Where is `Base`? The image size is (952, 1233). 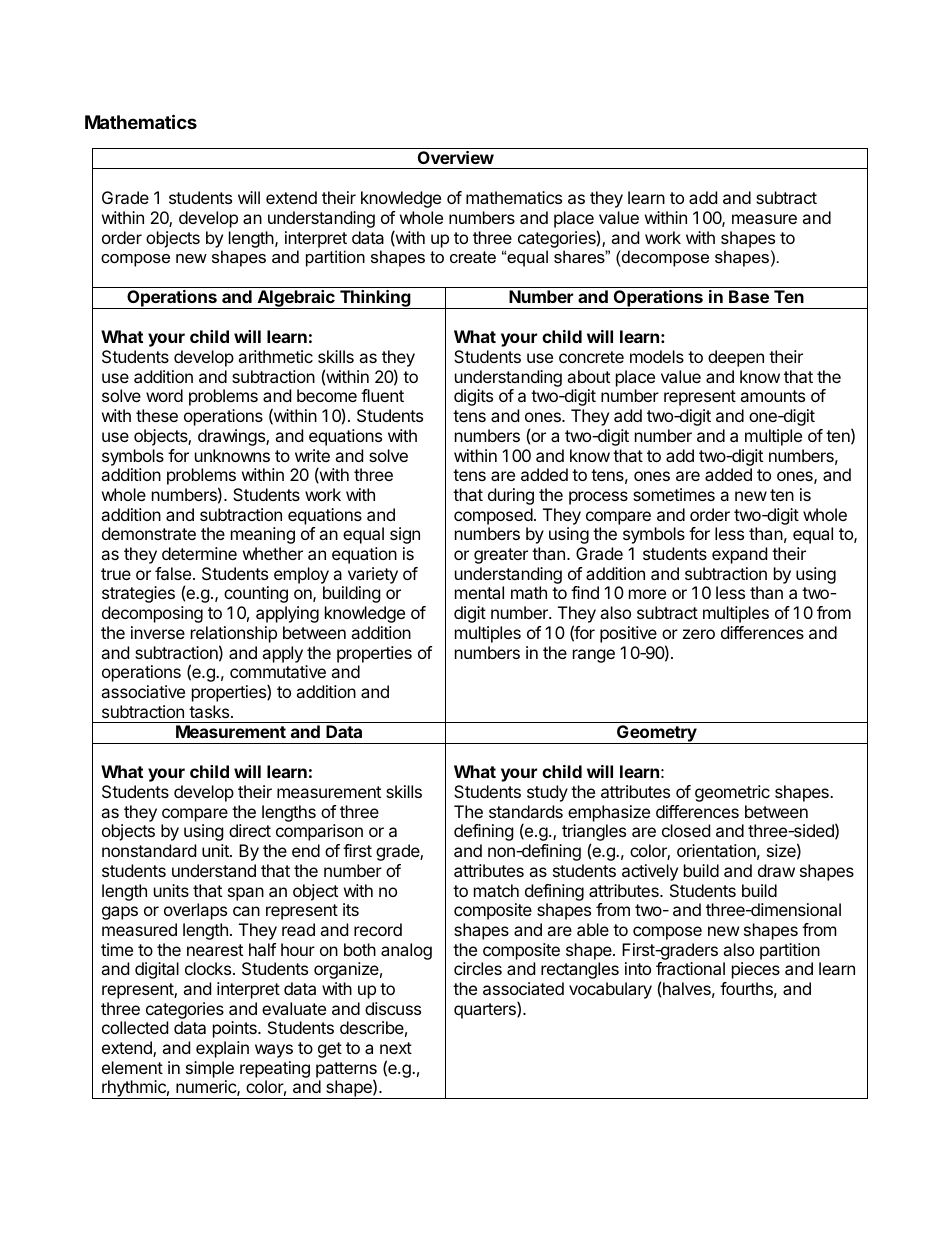 Base is located at coordinates (749, 296).
